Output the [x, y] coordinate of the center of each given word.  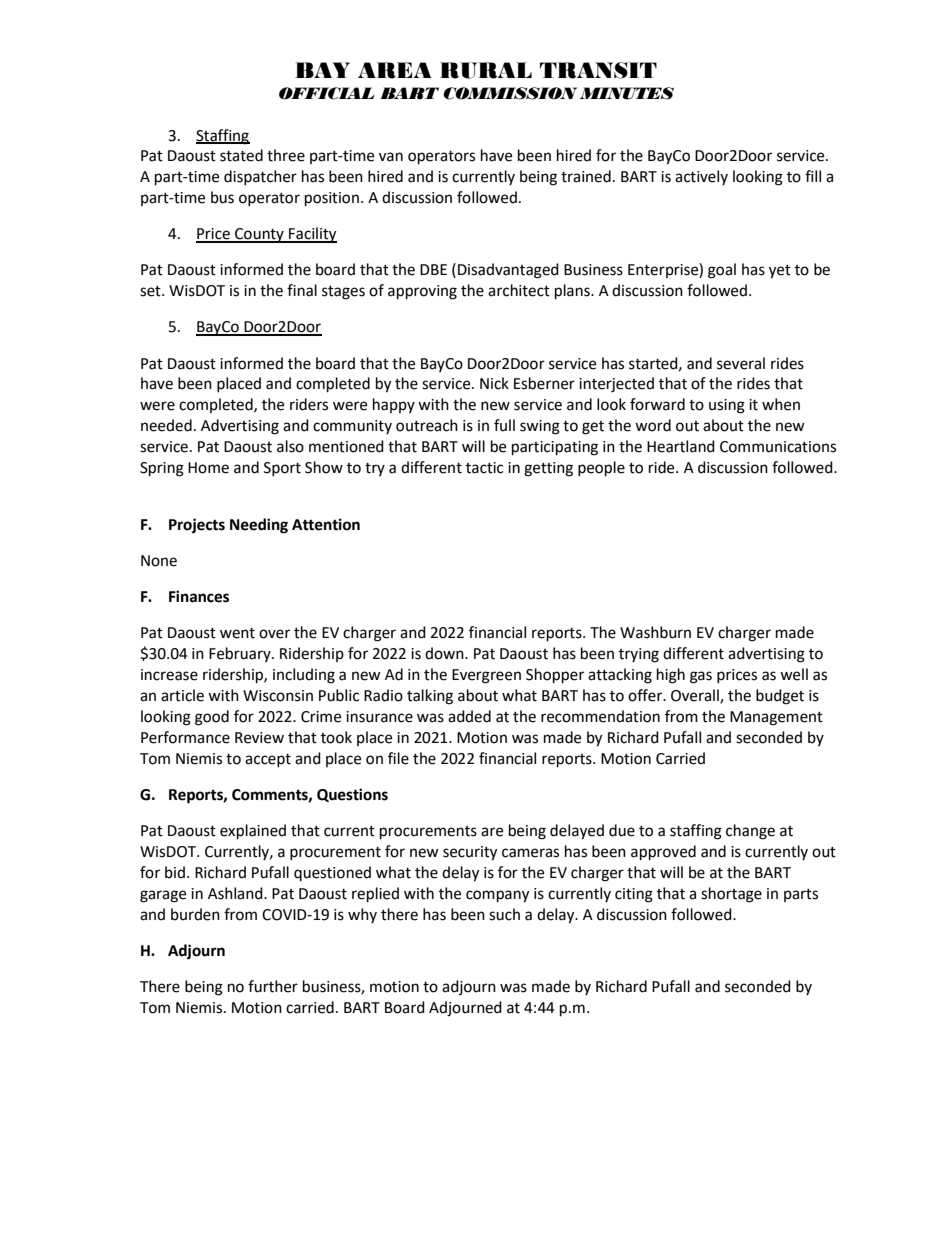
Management [776, 718]
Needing [259, 526]
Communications [778, 447]
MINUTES [626, 93]
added [469, 716]
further [273, 986]
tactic [484, 468]
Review [259, 738]
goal [722, 271]
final [302, 290]
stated [241, 155]
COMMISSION [510, 93]
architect [519, 290]
